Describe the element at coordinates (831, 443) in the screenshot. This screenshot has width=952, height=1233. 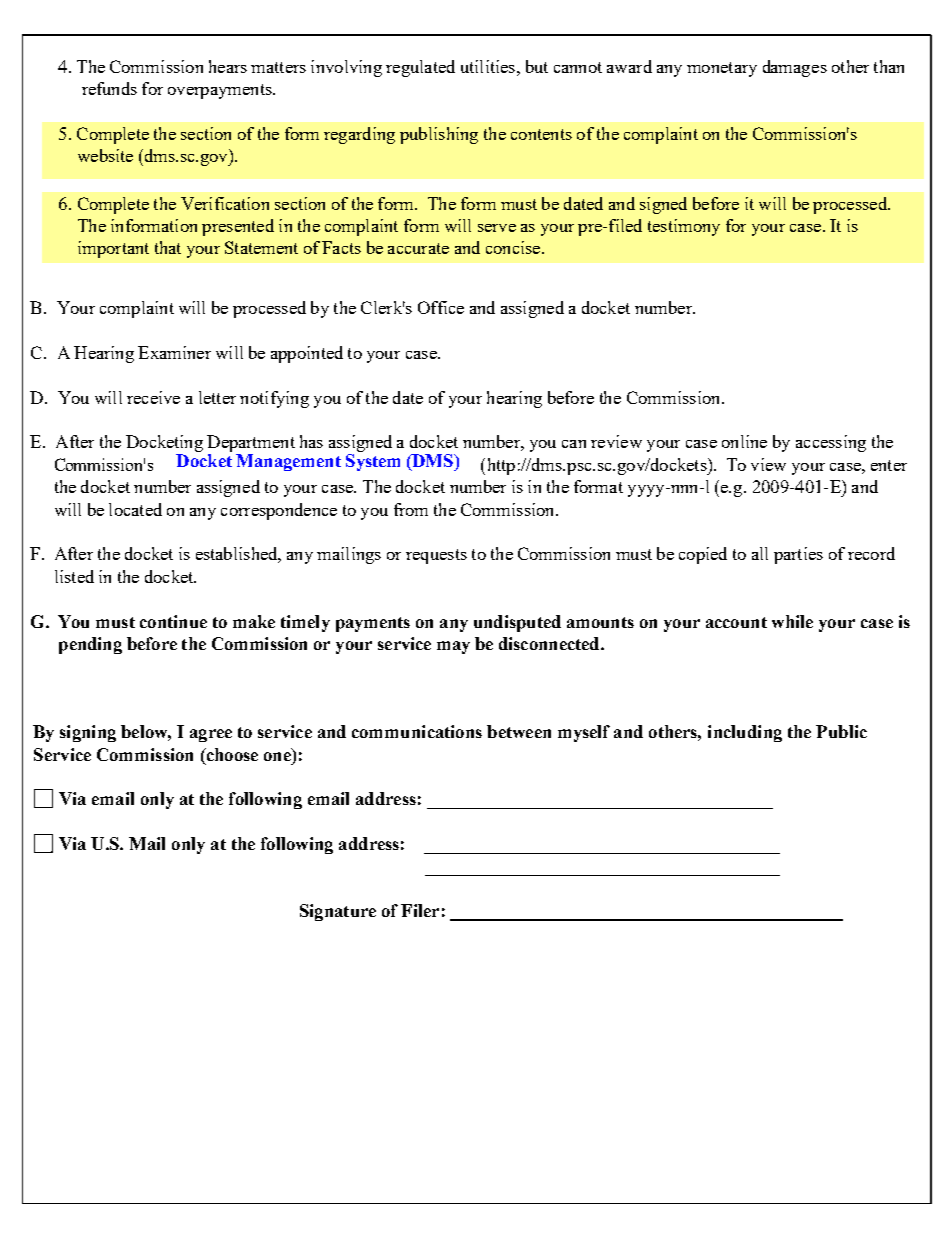
I see `accessing` at that location.
